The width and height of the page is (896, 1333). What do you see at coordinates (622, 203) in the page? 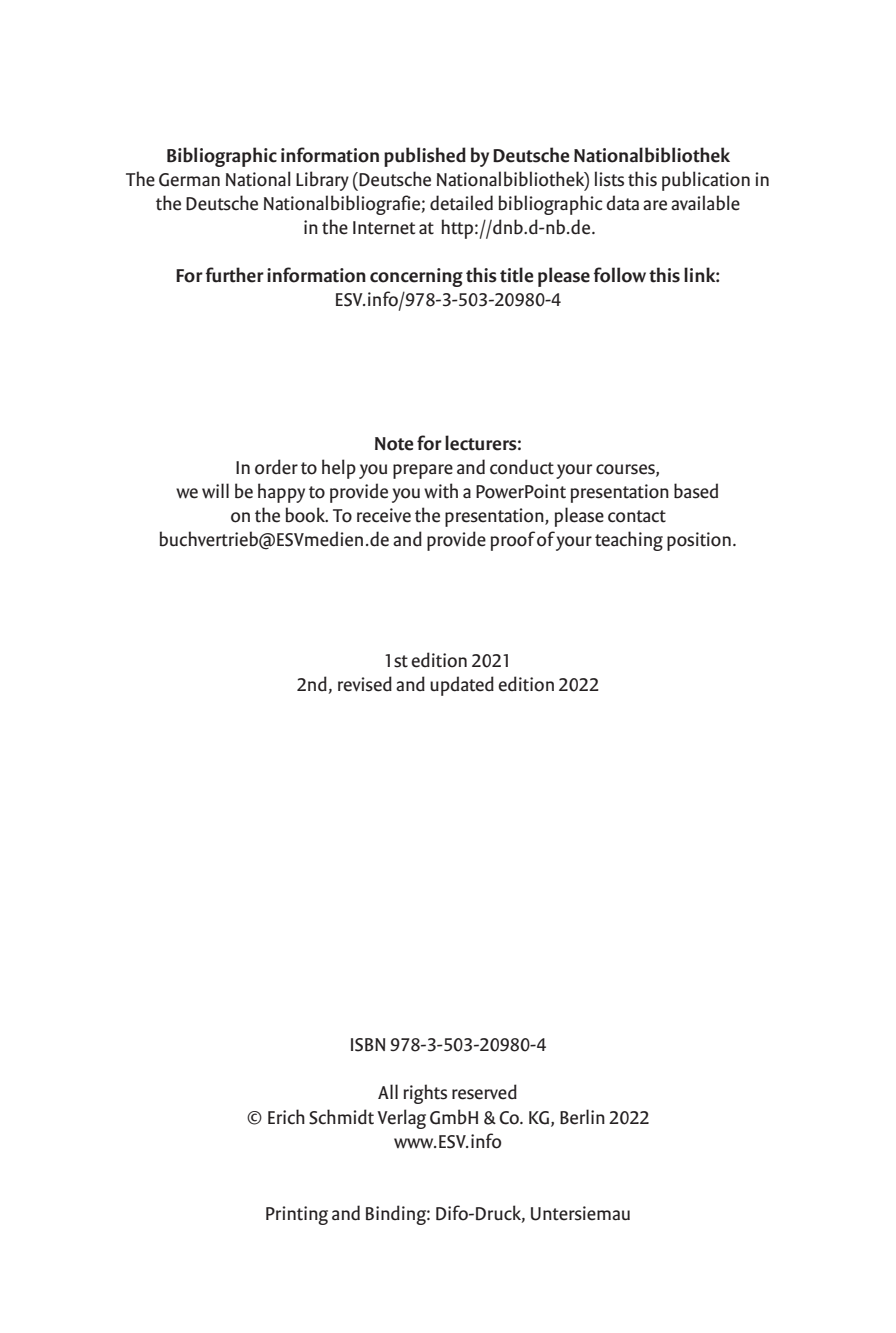
I see `data` at bounding box center [622, 203].
